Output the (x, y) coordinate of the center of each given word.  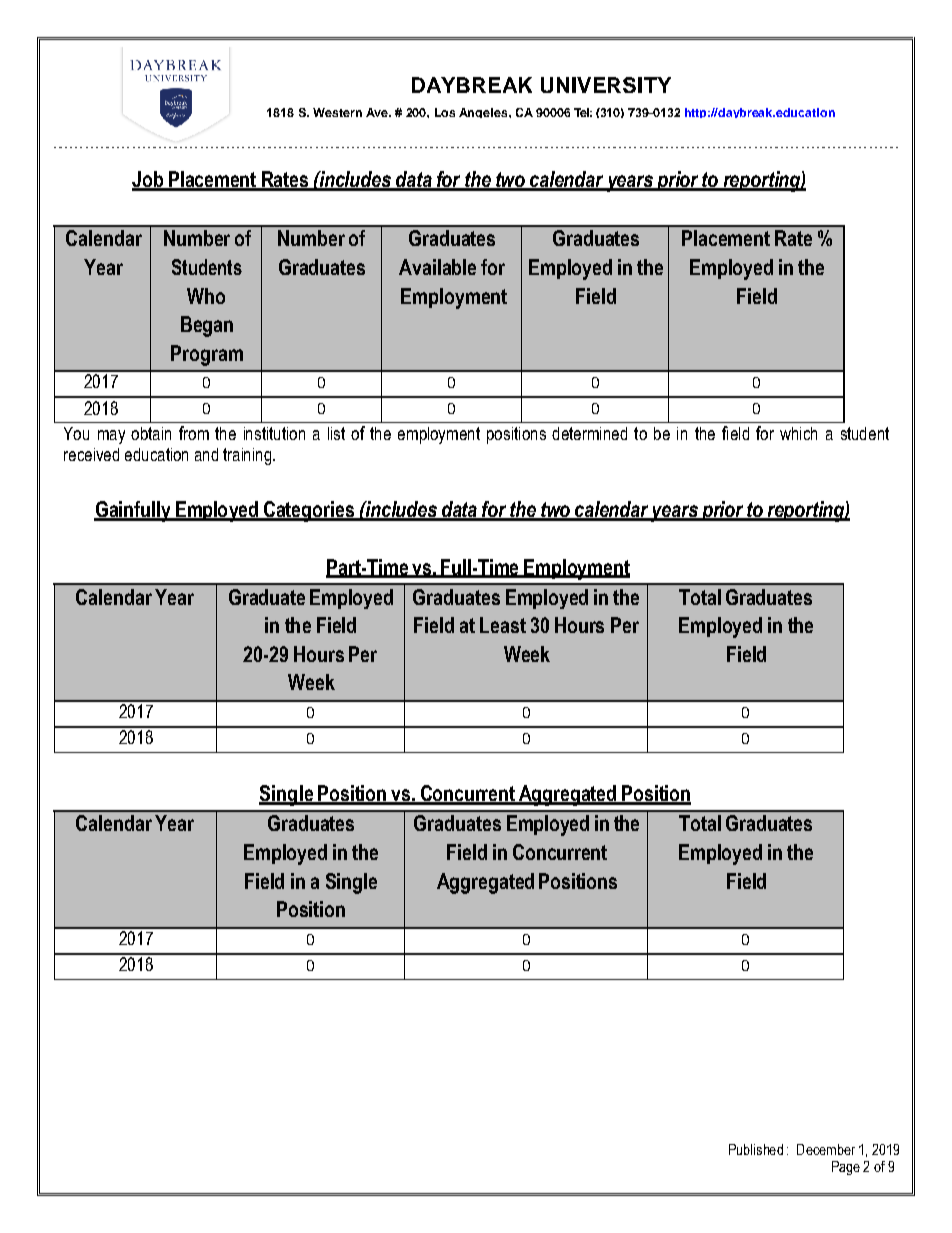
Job (148, 180)
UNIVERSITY (606, 85)
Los (445, 112)
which (798, 433)
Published (756, 1149)
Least (503, 625)
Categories (309, 511)
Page (846, 1168)
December (826, 1149)
